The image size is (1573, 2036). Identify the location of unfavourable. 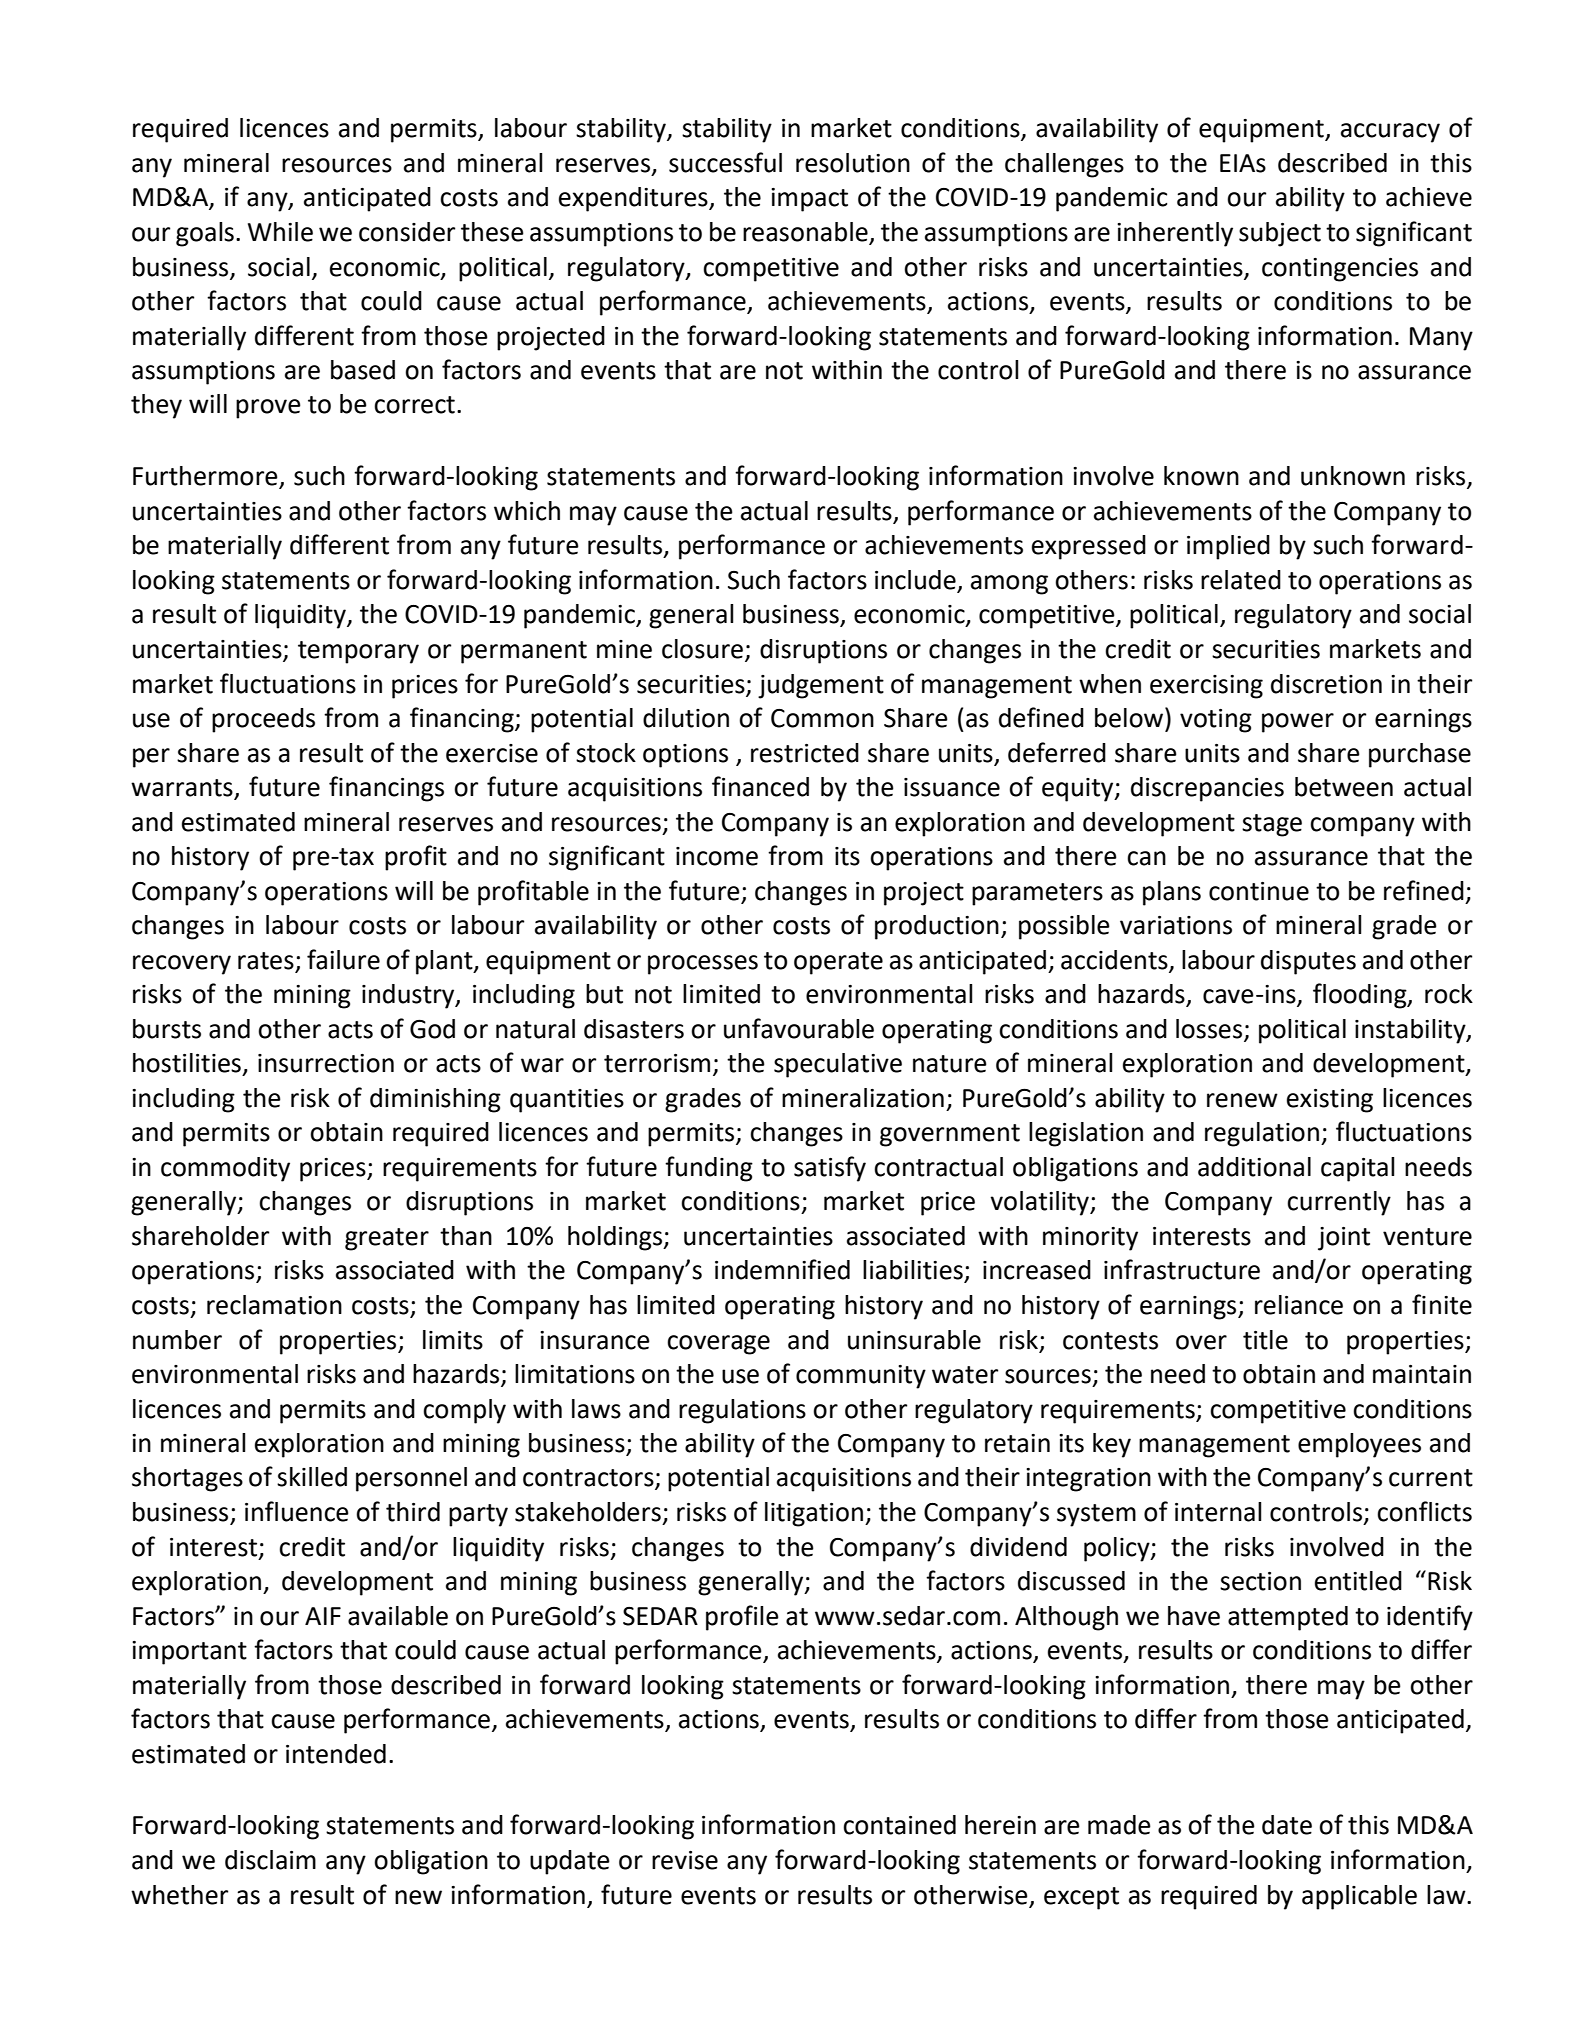
(799, 1028).
